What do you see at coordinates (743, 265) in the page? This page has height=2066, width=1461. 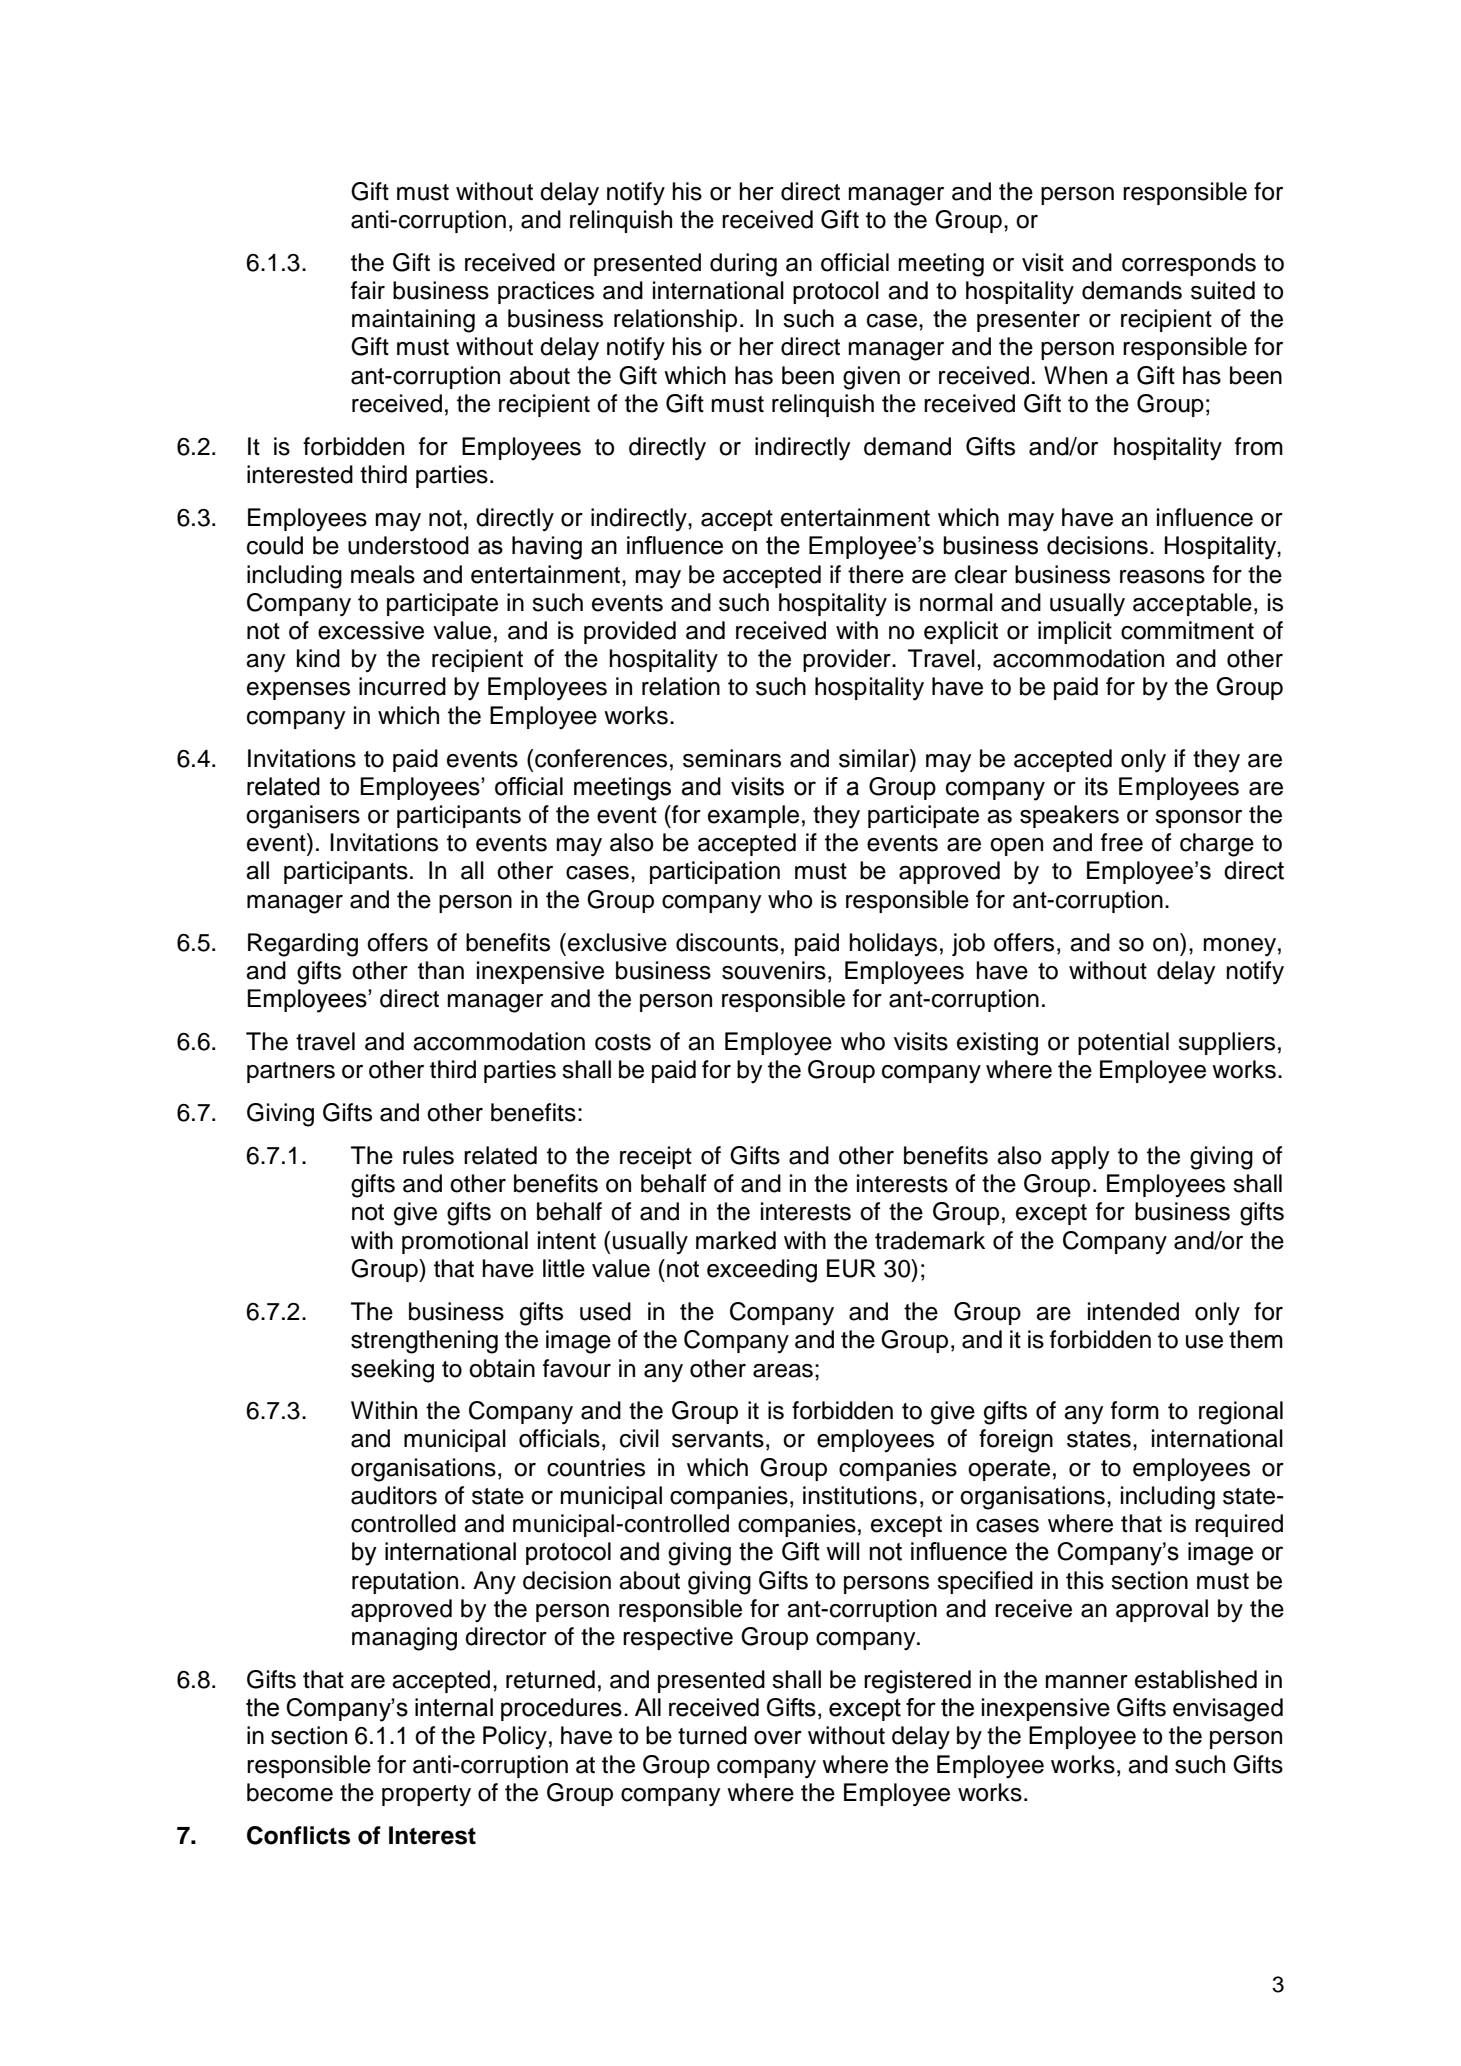 I see `during` at bounding box center [743, 265].
